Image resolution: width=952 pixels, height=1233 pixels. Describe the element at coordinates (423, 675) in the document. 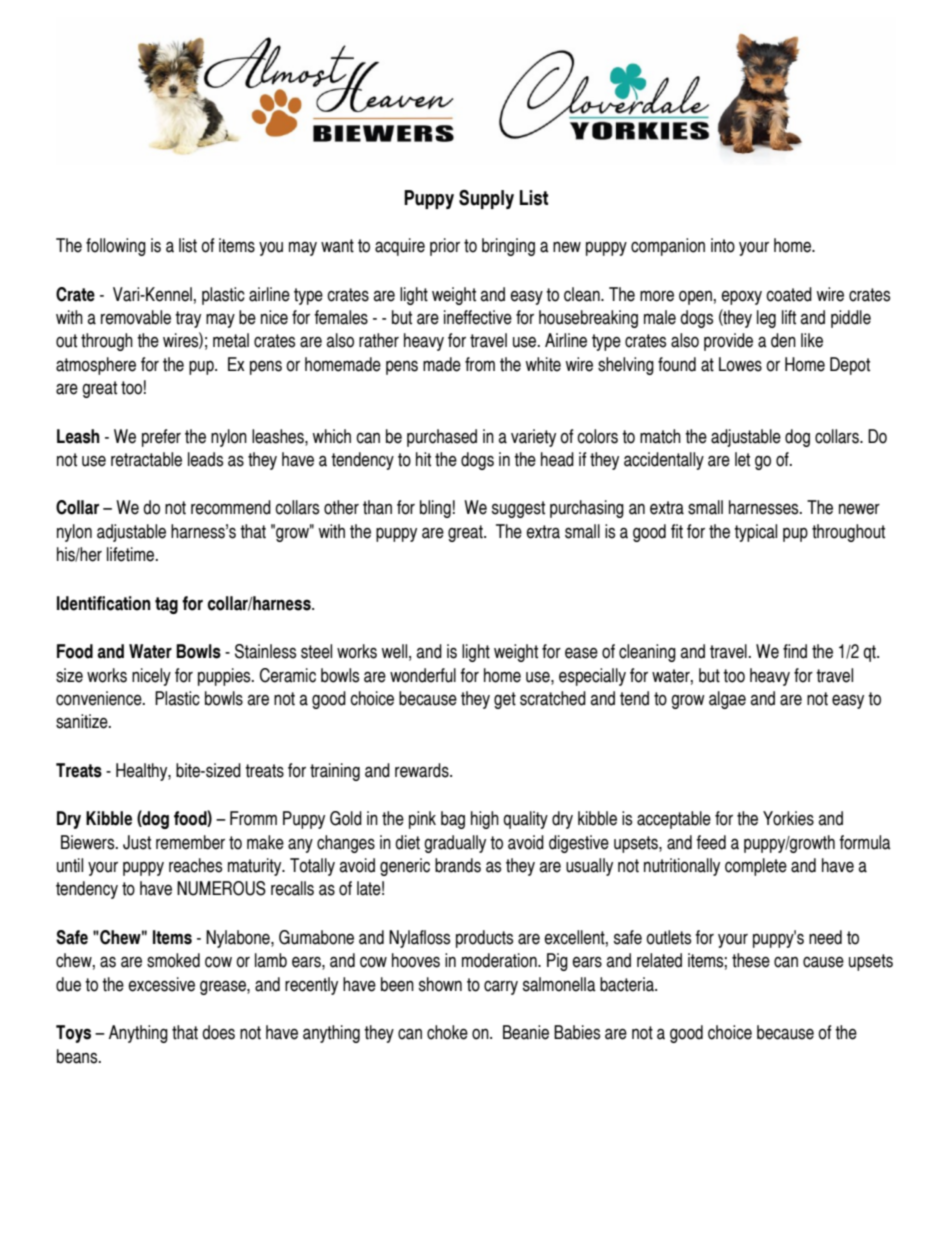

I see `wonderful` at that location.
